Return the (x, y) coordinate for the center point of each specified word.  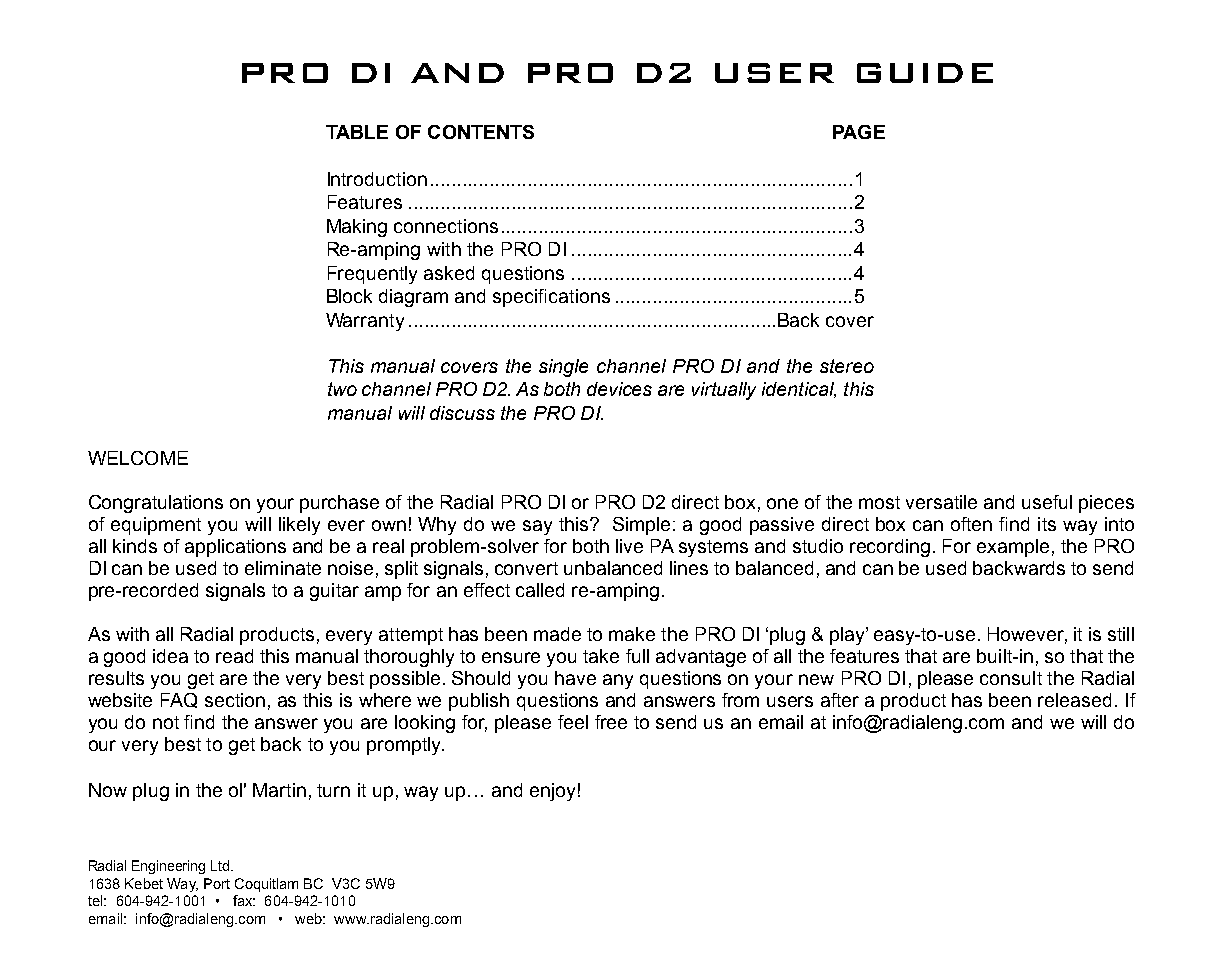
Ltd (221, 865)
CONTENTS (481, 132)
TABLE (357, 132)
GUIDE (925, 73)
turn (333, 790)
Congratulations (156, 504)
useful (1047, 502)
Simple (643, 526)
